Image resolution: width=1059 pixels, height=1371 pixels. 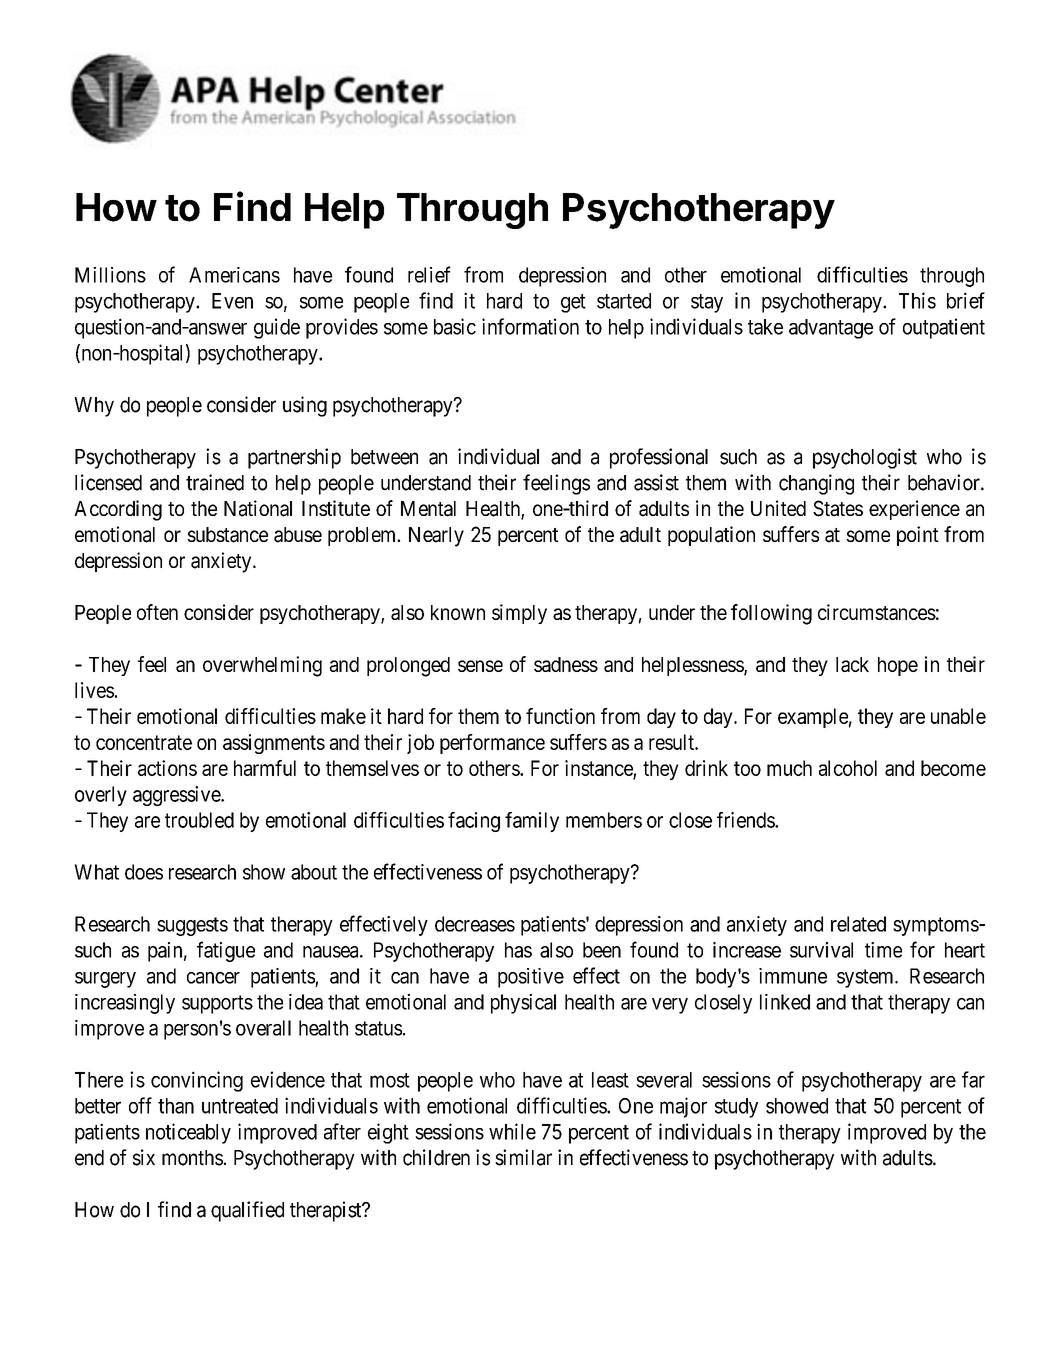 What do you see at coordinates (144, 742) in the screenshot?
I see `concentrate` at bounding box center [144, 742].
